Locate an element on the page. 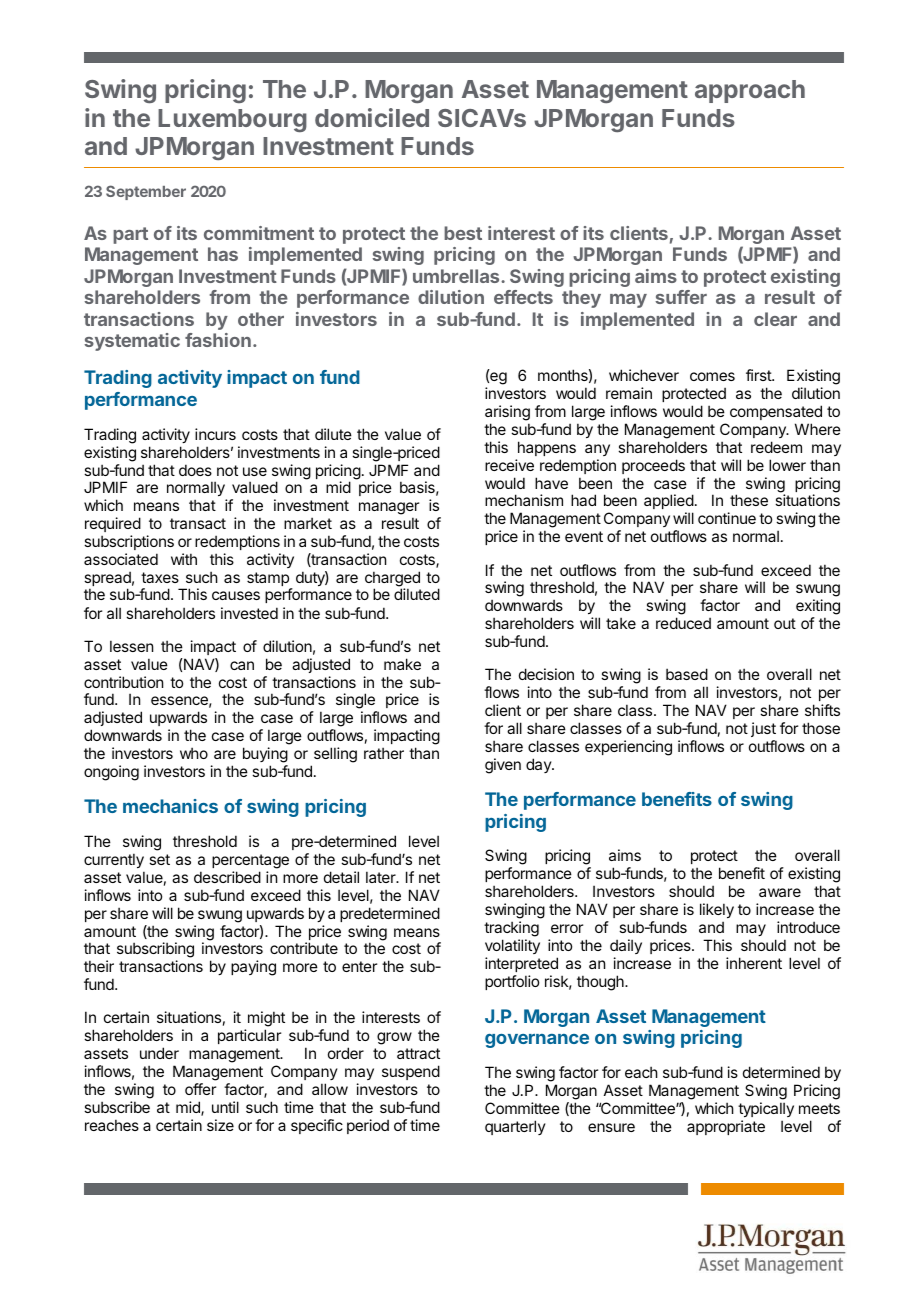 The height and width of the image is (1308, 924). taxes is located at coordinates (160, 577).
